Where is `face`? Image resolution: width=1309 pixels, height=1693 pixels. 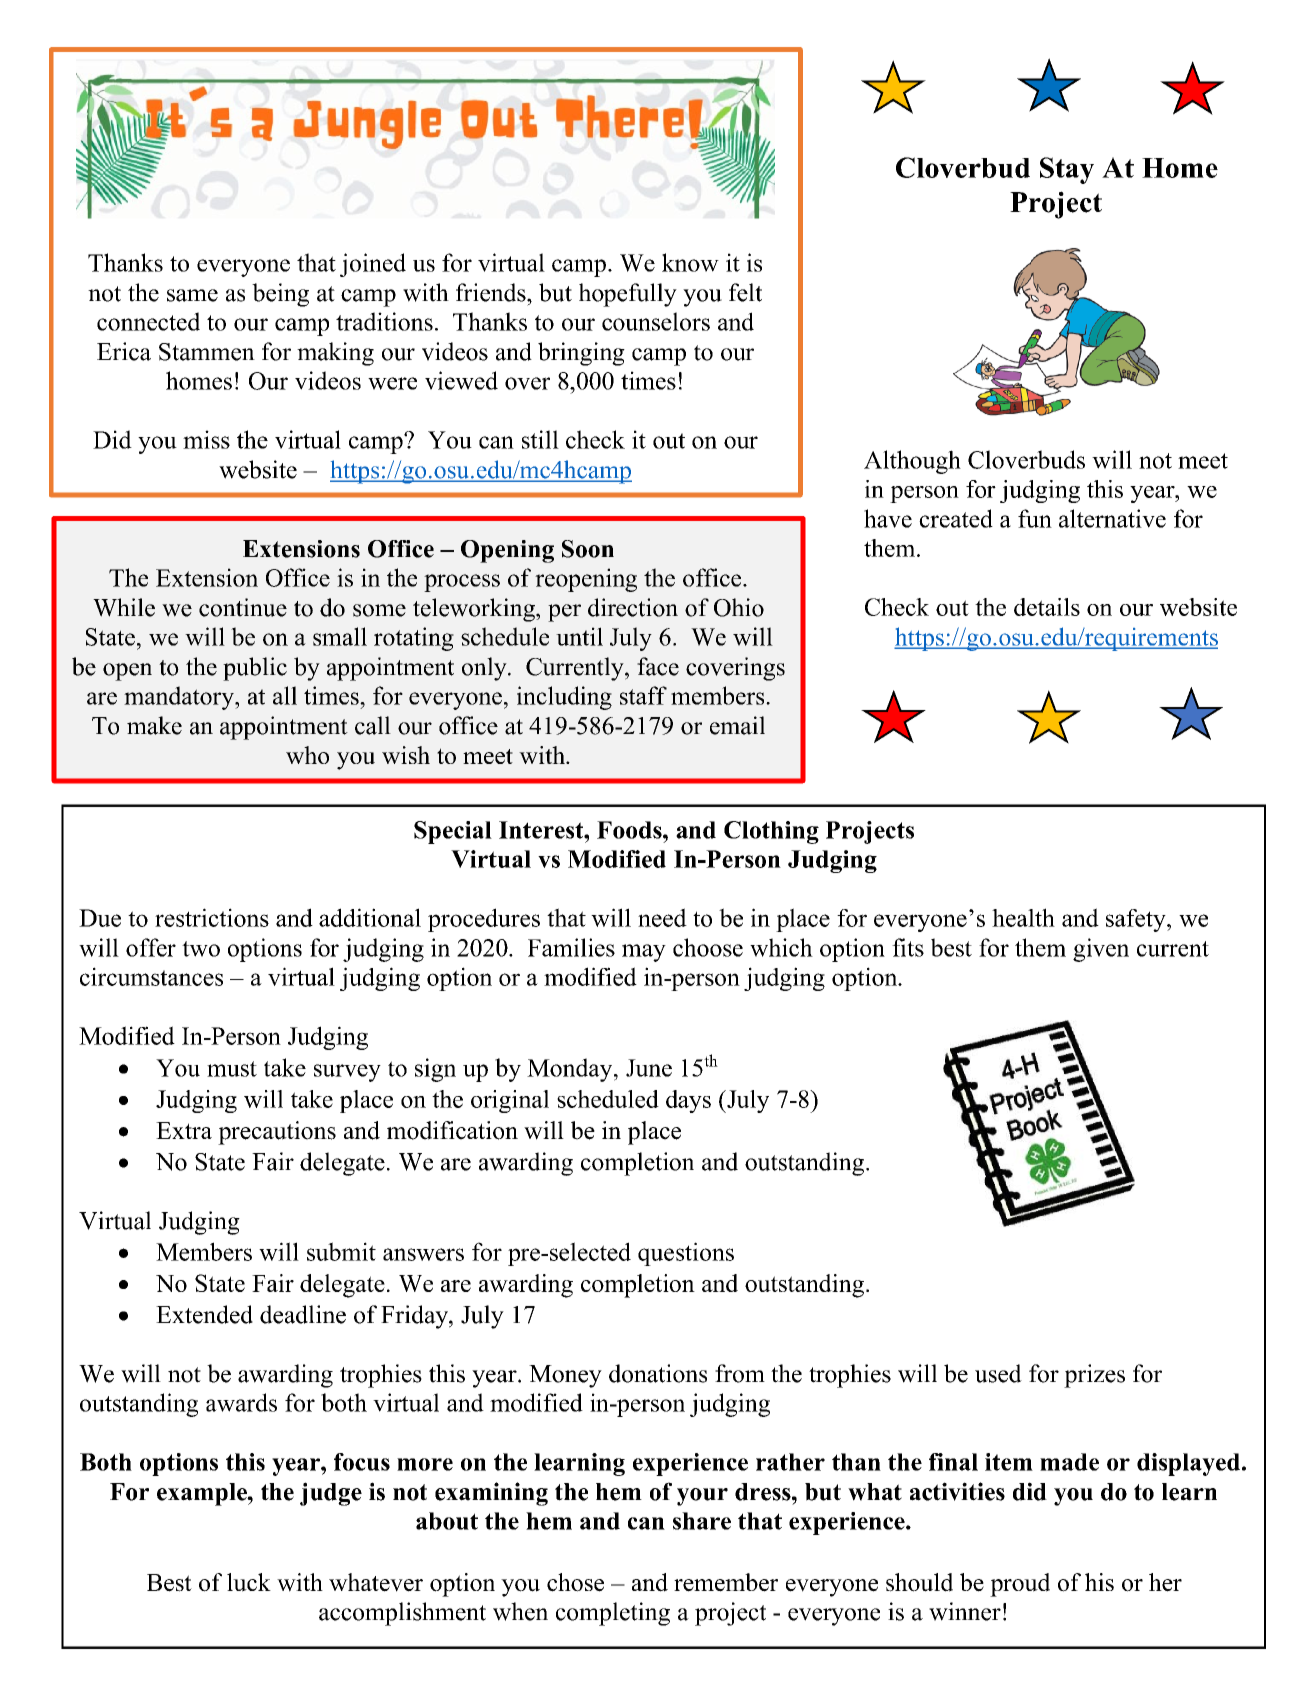
face is located at coordinates (658, 666).
